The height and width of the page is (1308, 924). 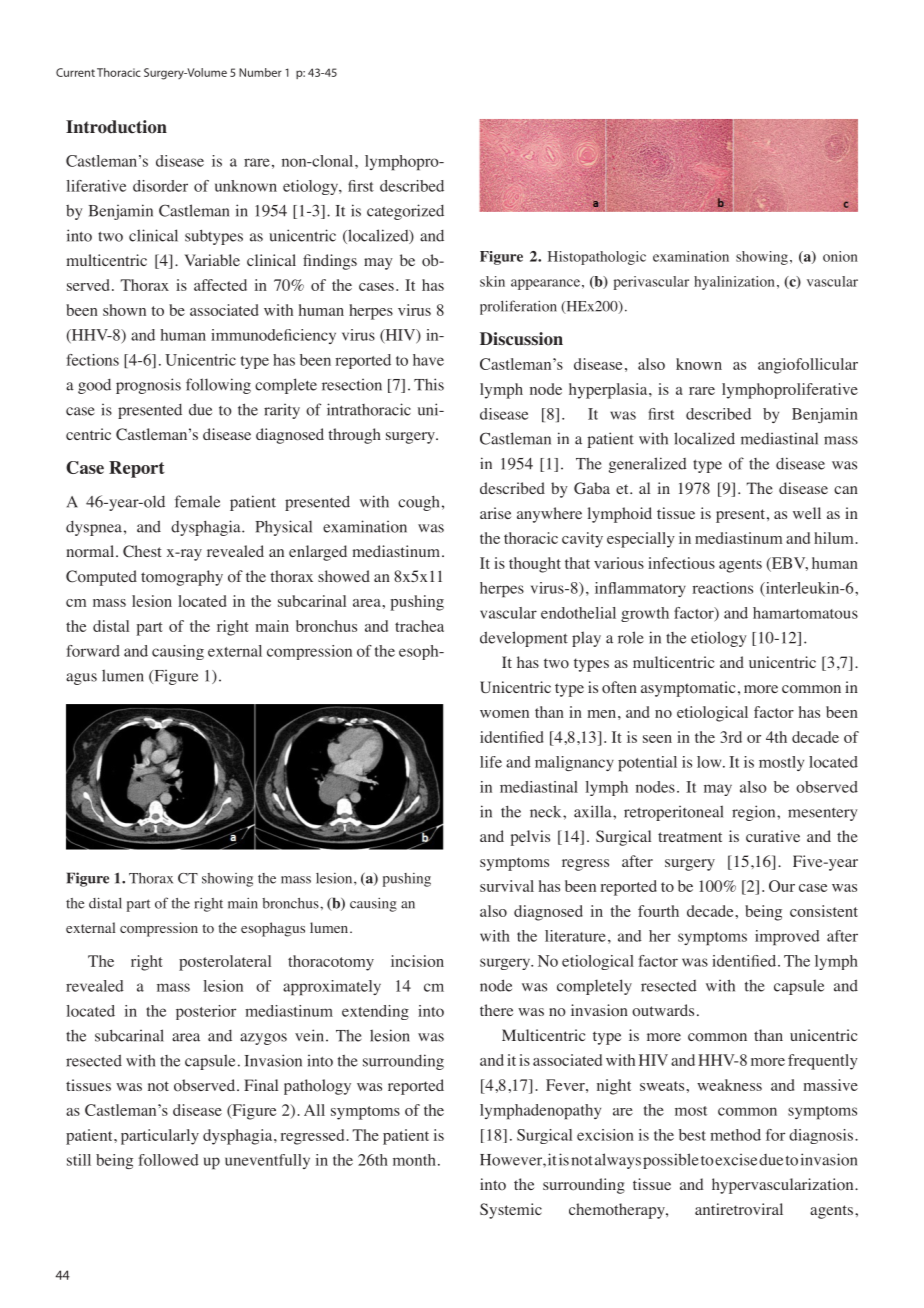 What do you see at coordinates (418, 503) in the page?
I see `cough` at bounding box center [418, 503].
